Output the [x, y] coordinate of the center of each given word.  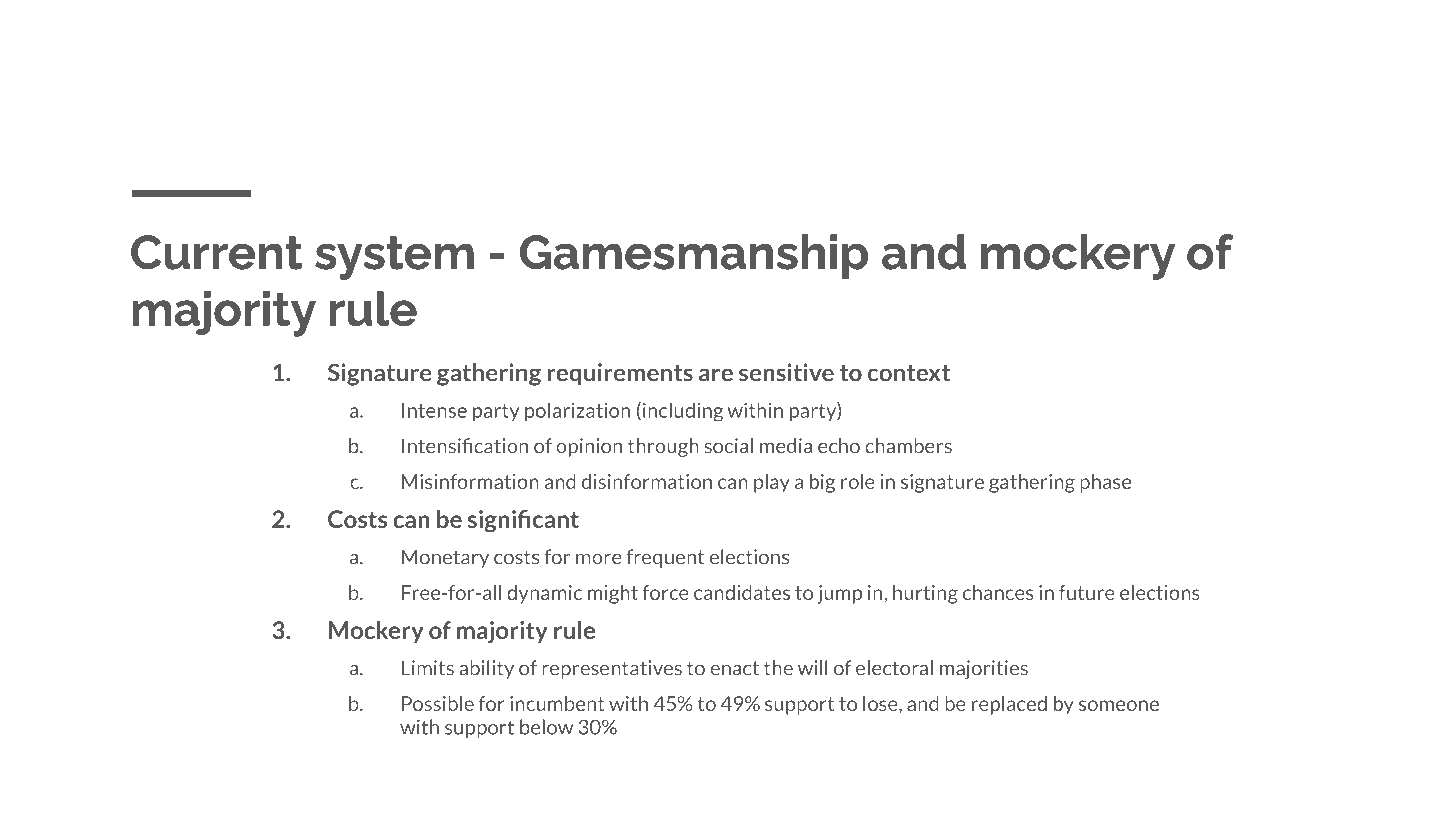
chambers [908, 446]
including [683, 412]
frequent [665, 558]
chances [998, 592]
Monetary [445, 558]
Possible [438, 703]
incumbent [557, 703]
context [909, 373]
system [394, 258]
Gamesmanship [694, 256]
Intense [434, 410]
